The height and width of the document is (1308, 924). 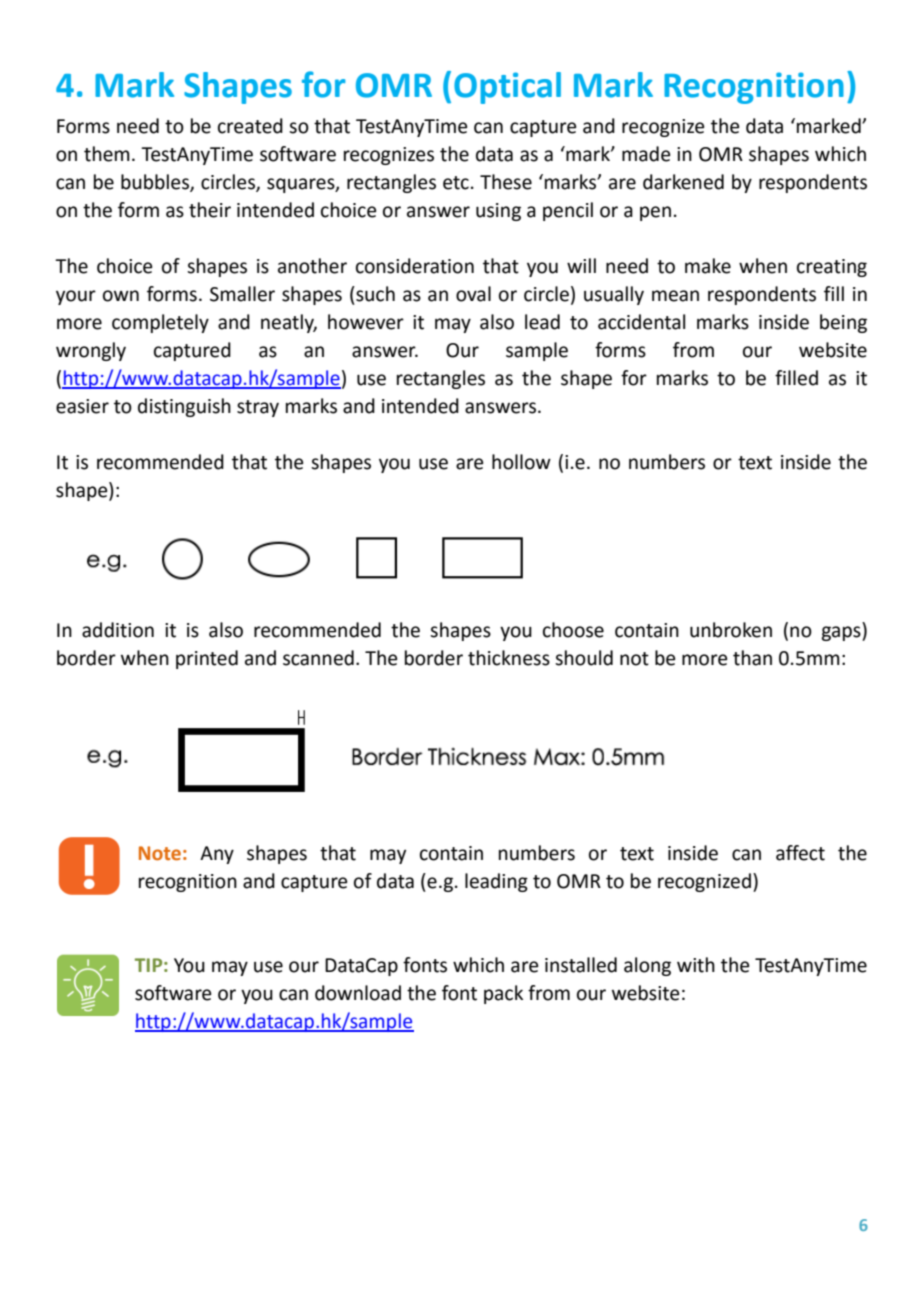 I want to click on made, so click(x=646, y=154).
